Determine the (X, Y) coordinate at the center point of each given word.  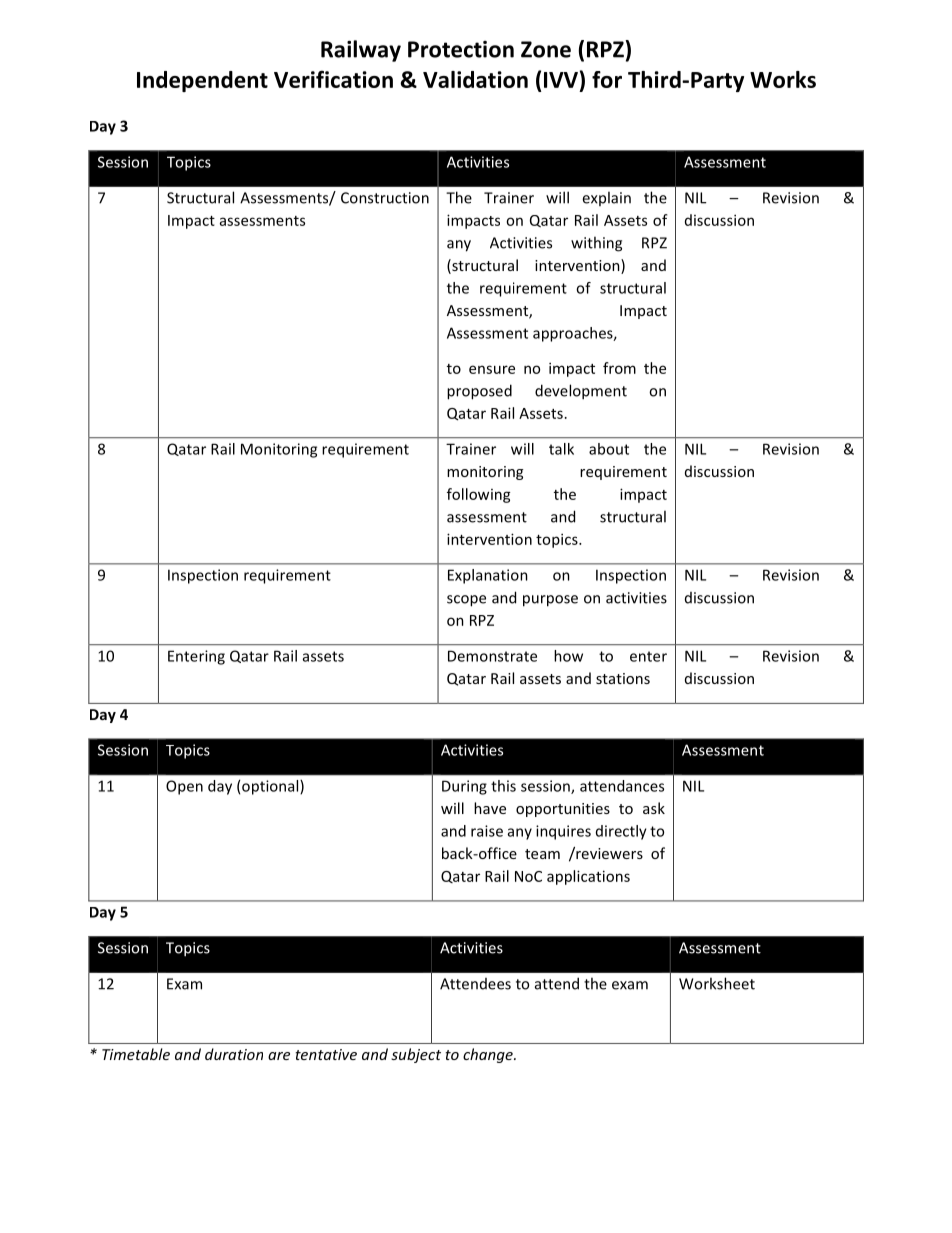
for (607, 79)
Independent (202, 81)
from (619, 368)
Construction (385, 198)
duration (234, 1054)
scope (466, 601)
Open (184, 787)
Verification (333, 79)
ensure (492, 369)
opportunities (563, 810)
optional (271, 787)
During (464, 787)
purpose (550, 601)
